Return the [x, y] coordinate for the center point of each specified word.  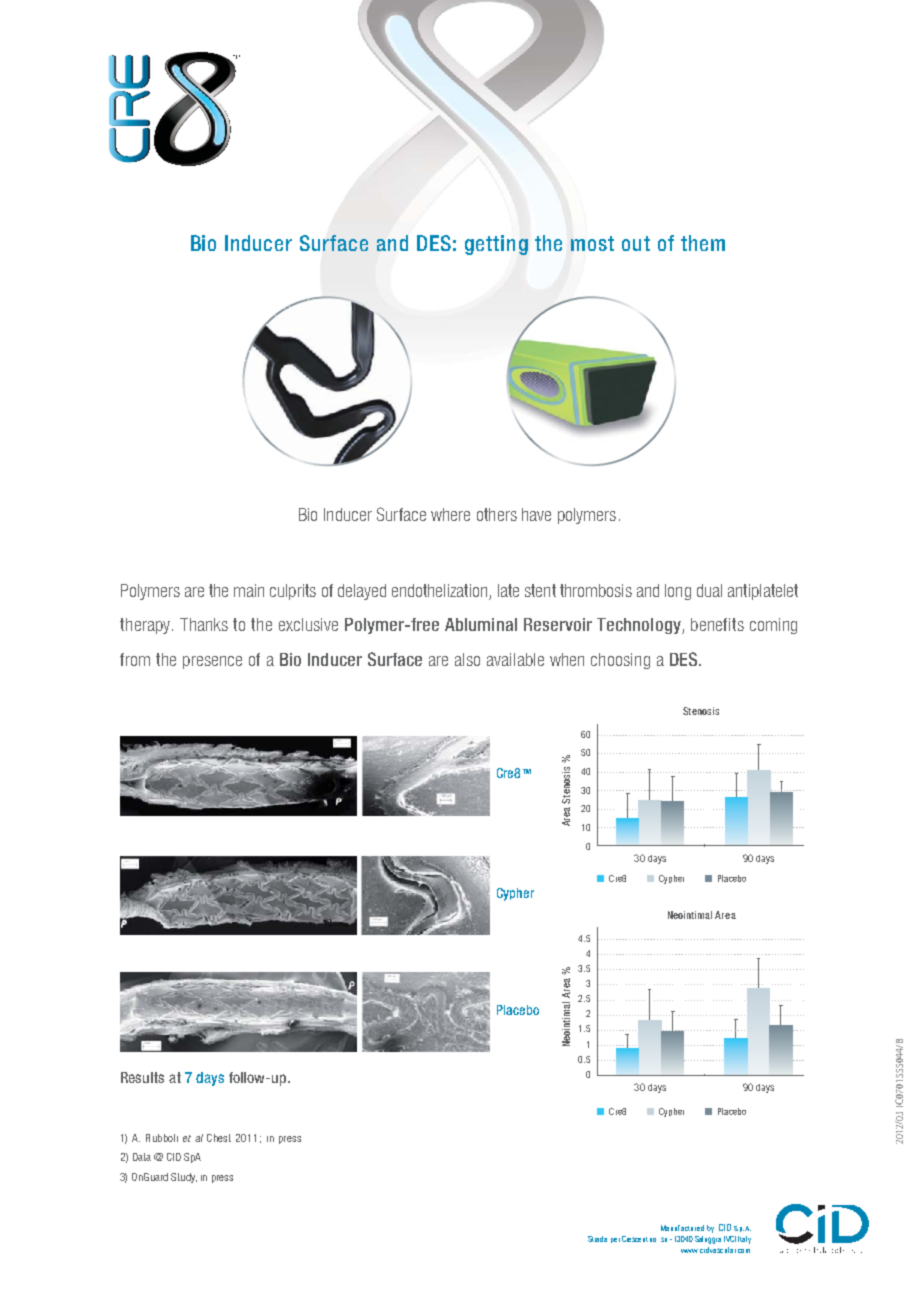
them [703, 243]
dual [709, 590]
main [249, 590]
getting [496, 245]
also [467, 659]
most [592, 243]
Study [184, 1178]
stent [540, 590]
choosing [620, 661]
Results [142, 1077]
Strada [597, 1239]
